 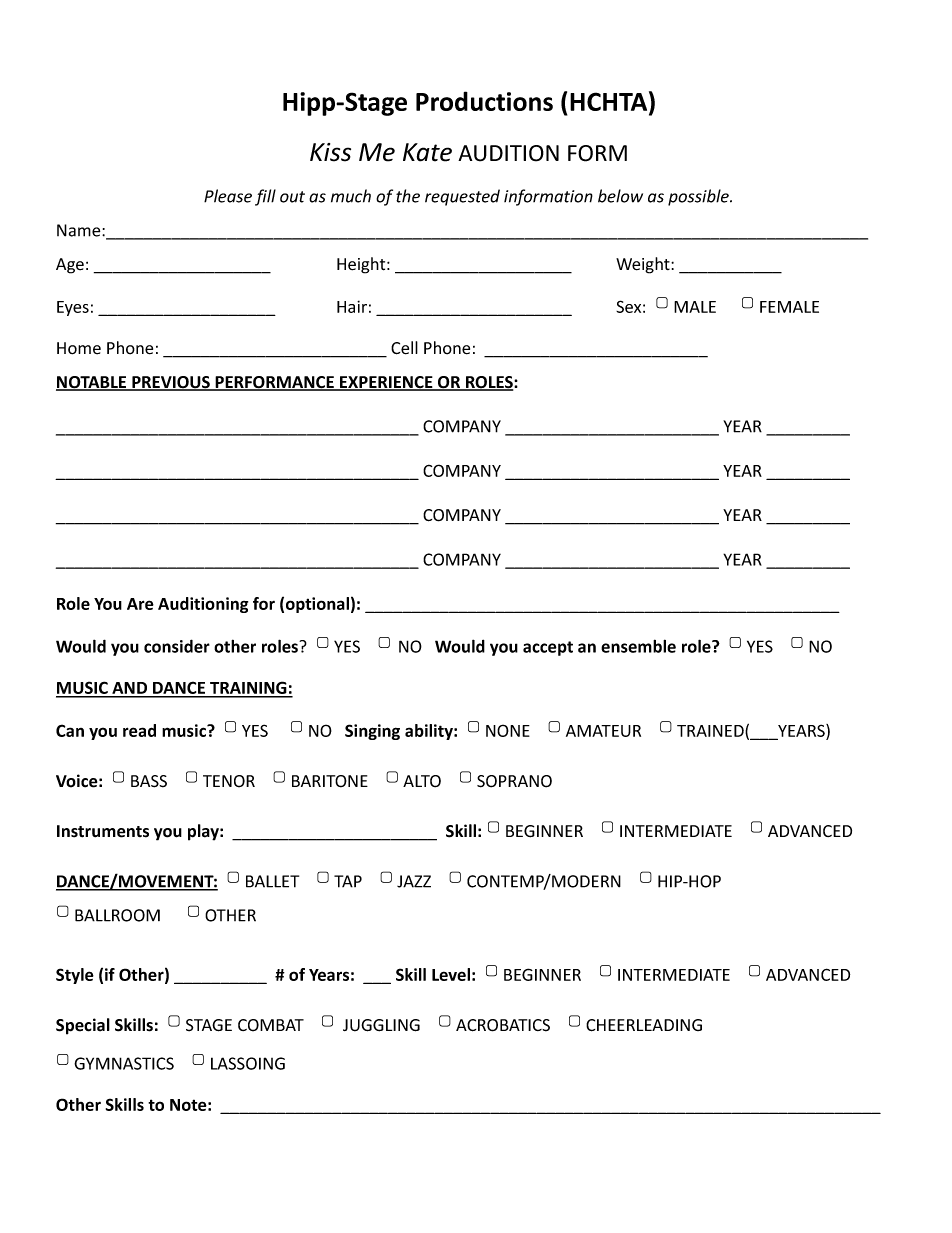 What do you see at coordinates (171, 383) in the page?
I see `PREVIOUS` at bounding box center [171, 383].
